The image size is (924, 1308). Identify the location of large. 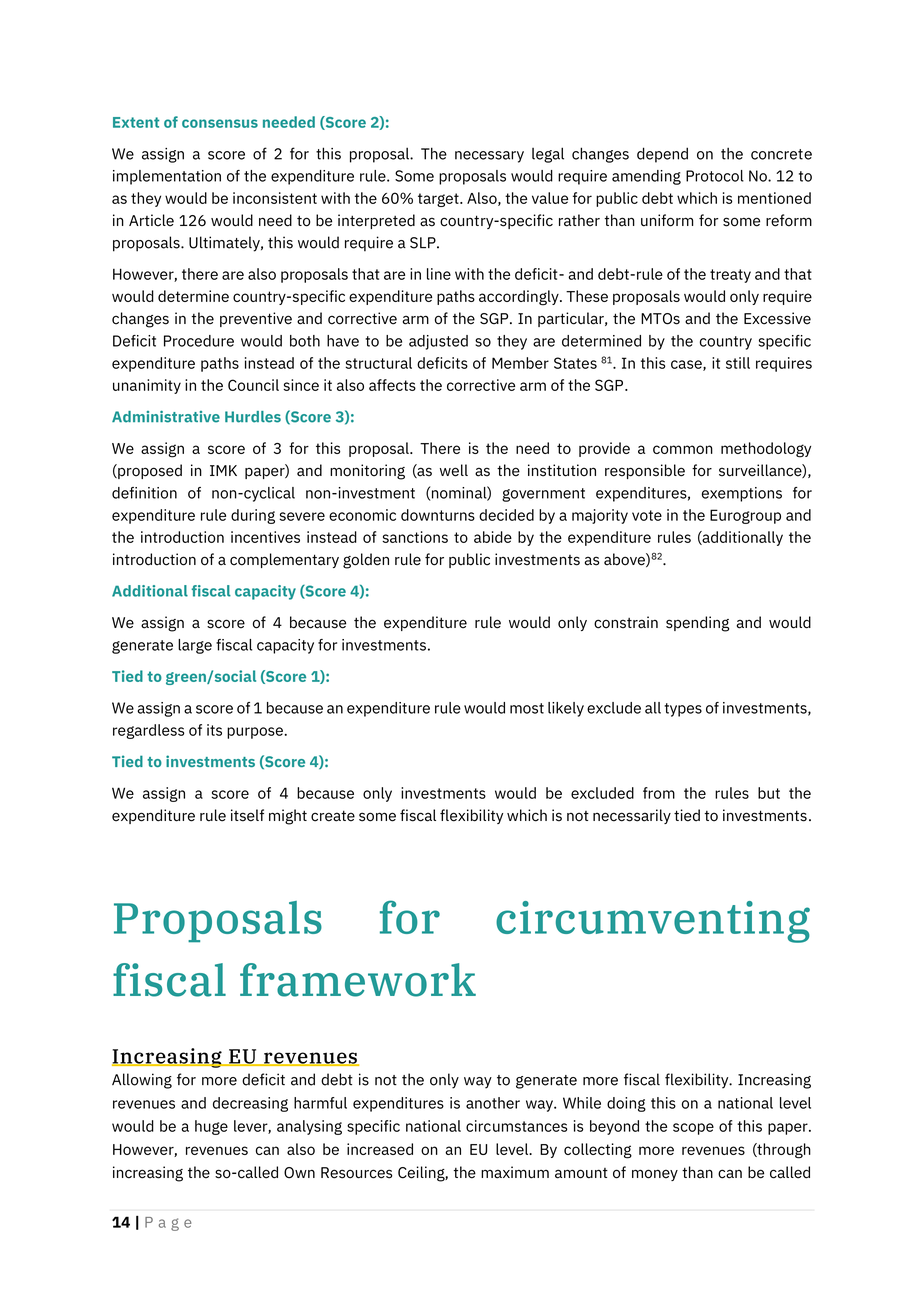
(195, 646).
